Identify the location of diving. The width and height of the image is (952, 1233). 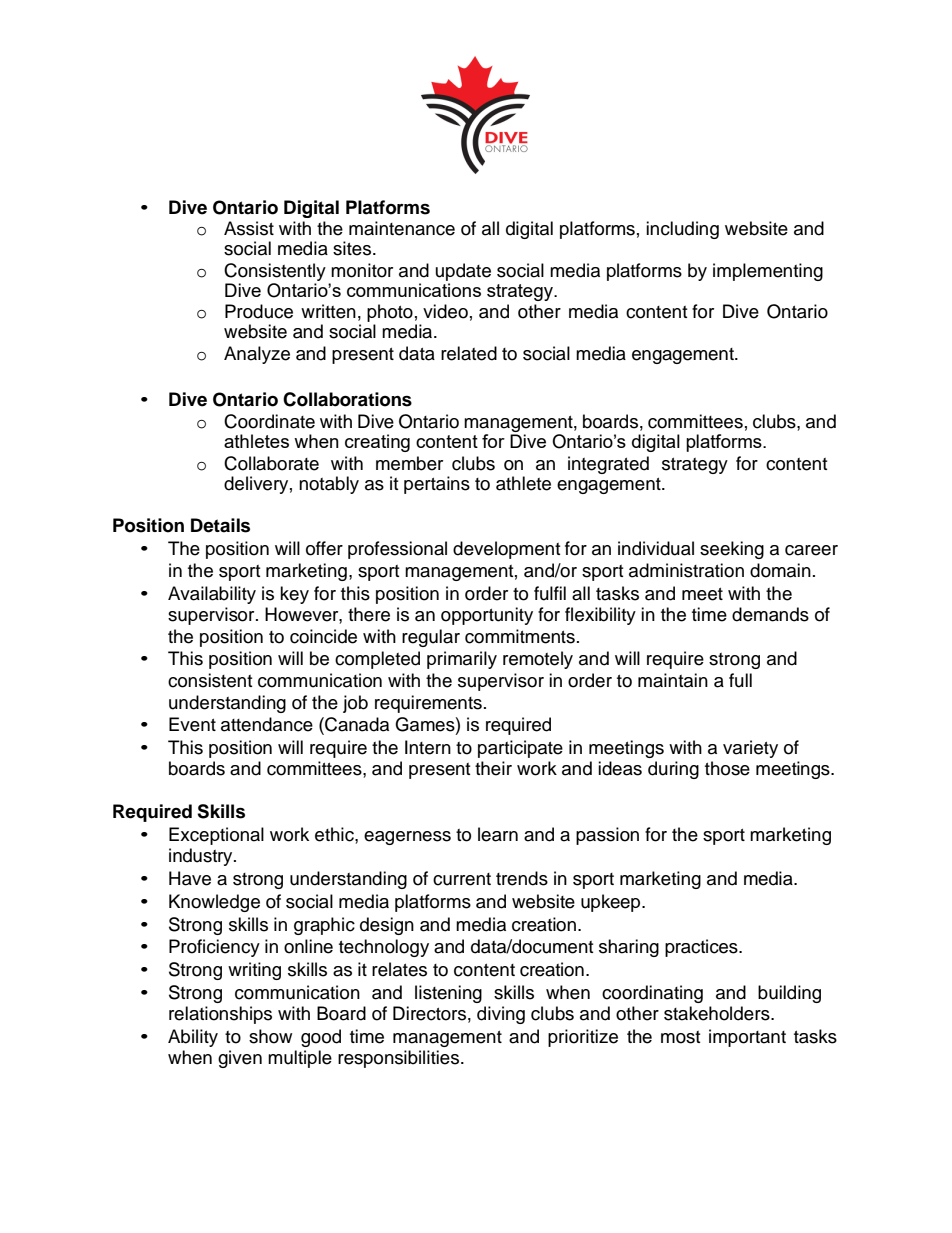
(501, 1015).
